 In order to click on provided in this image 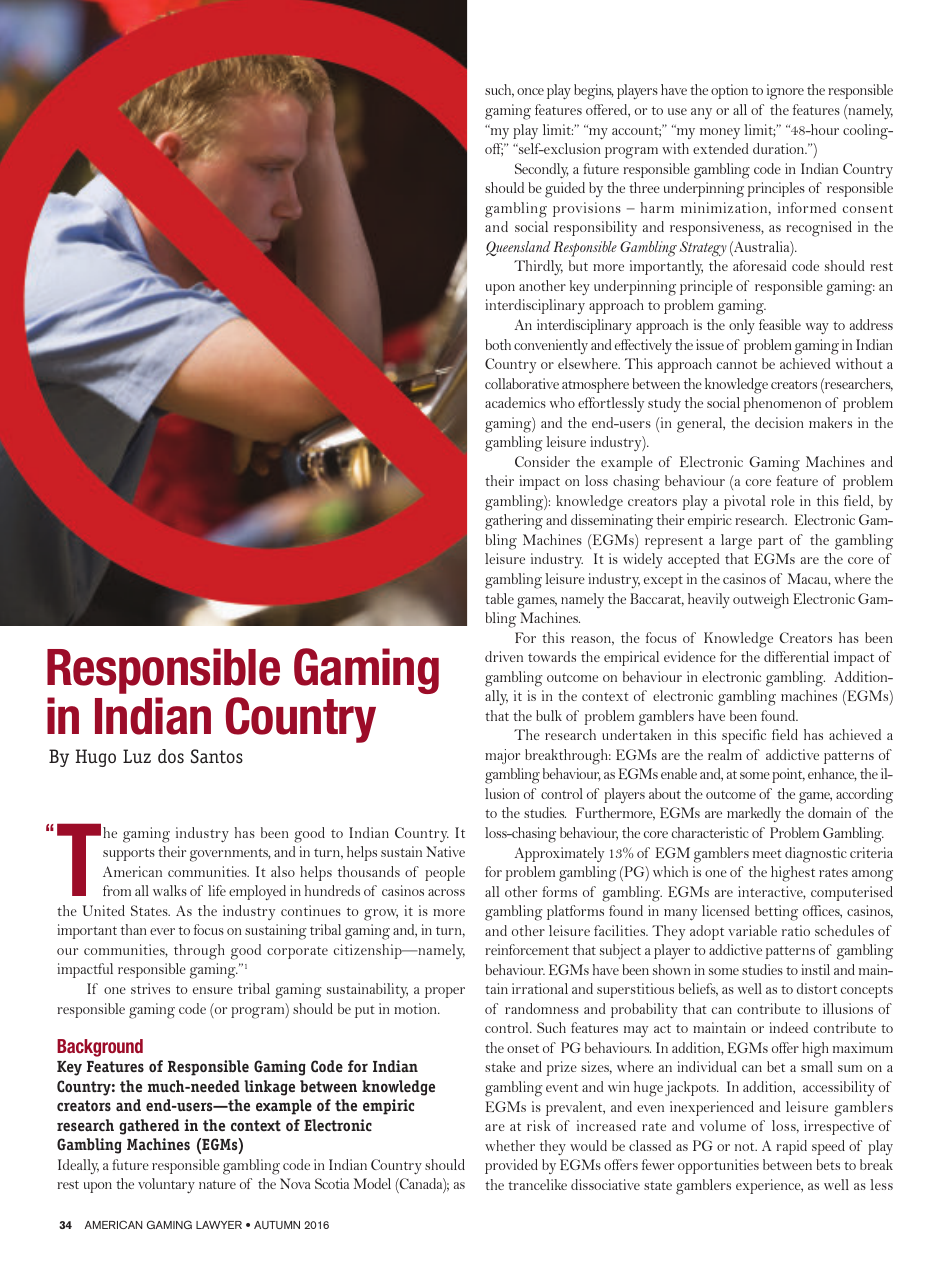, I will do `click(511, 1166)`.
